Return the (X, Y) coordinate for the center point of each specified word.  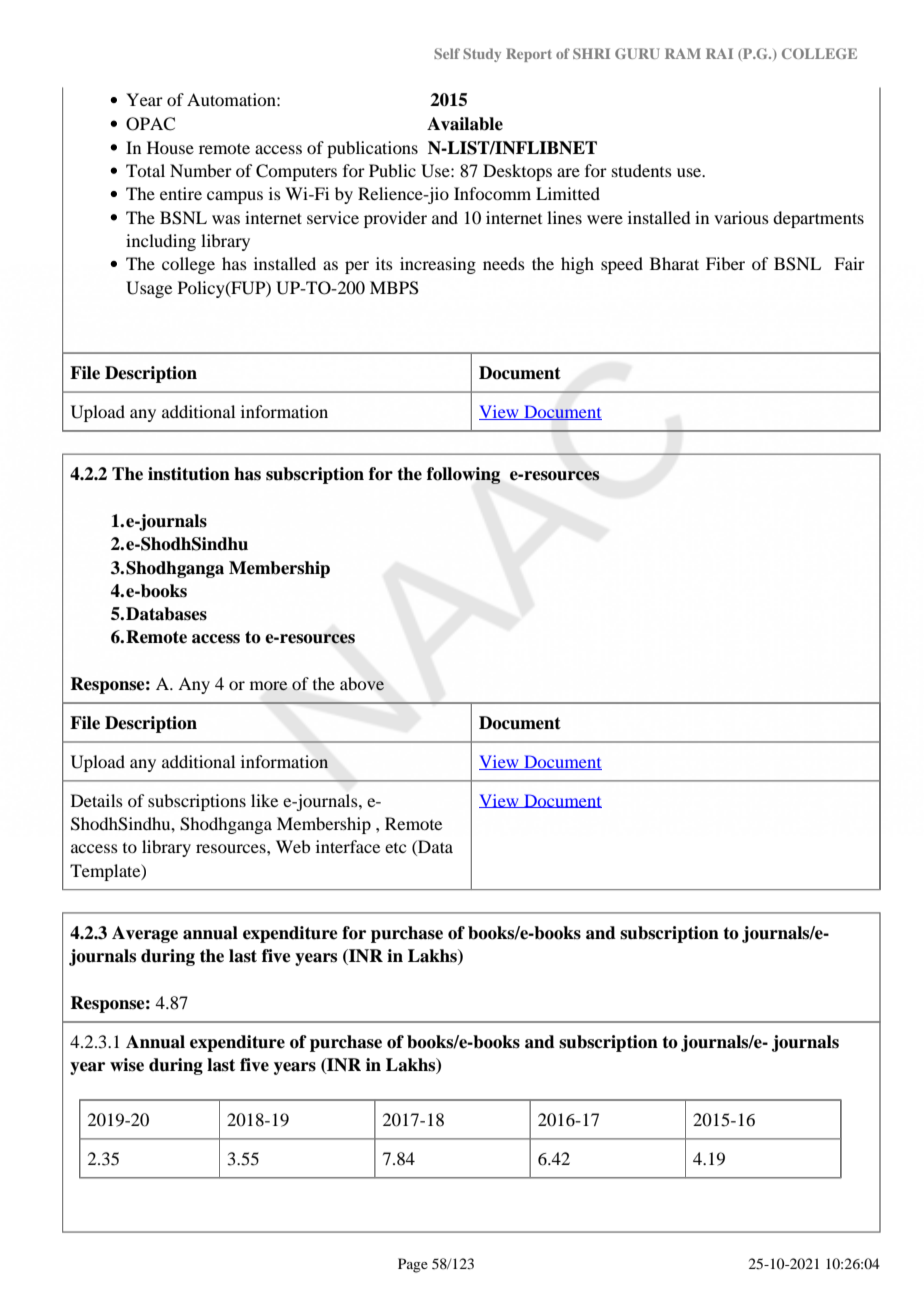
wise (127, 1065)
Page (413, 1265)
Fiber (725, 263)
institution (189, 474)
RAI (719, 53)
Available (465, 124)
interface (348, 846)
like (264, 800)
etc (395, 848)
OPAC (150, 124)
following (464, 475)
